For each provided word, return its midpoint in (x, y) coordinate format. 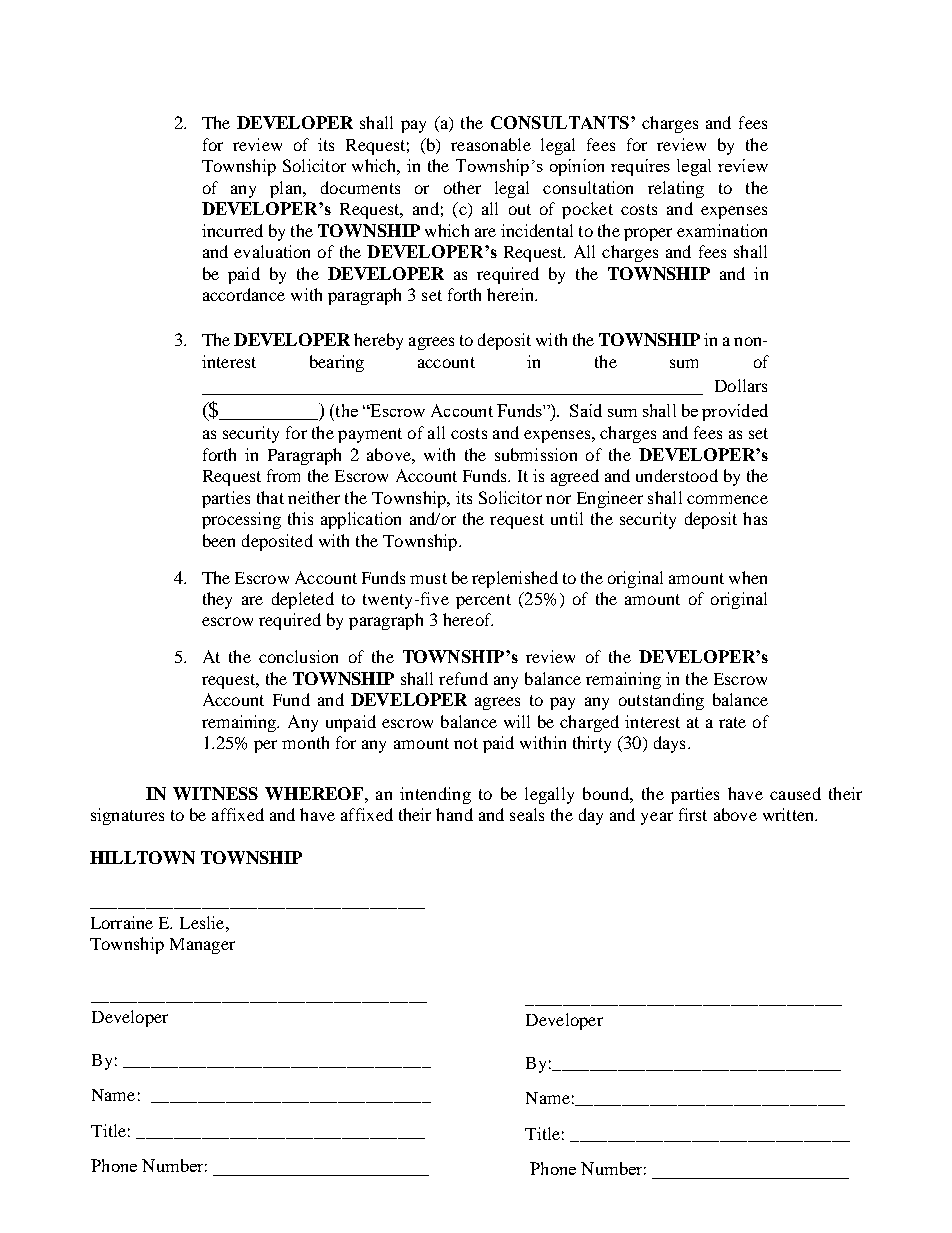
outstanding (661, 701)
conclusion (298, 656)
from (283, 475)
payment (370, 435)
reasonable (491, 144)
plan (287, 189)
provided (735, 412)
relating (676, 189)
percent (483, 601)
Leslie (203, 922)
